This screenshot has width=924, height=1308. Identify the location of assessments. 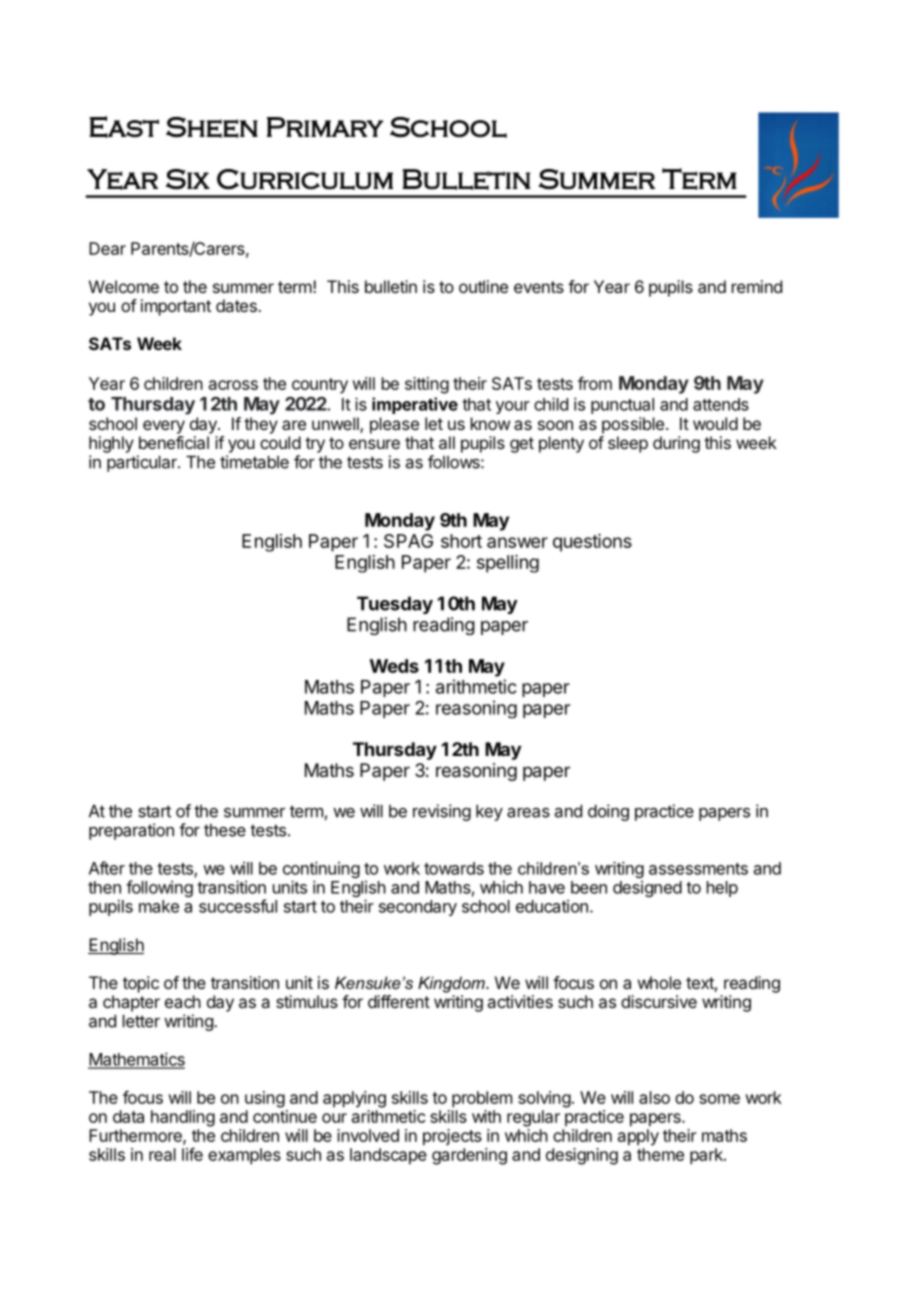
(698, 869).
